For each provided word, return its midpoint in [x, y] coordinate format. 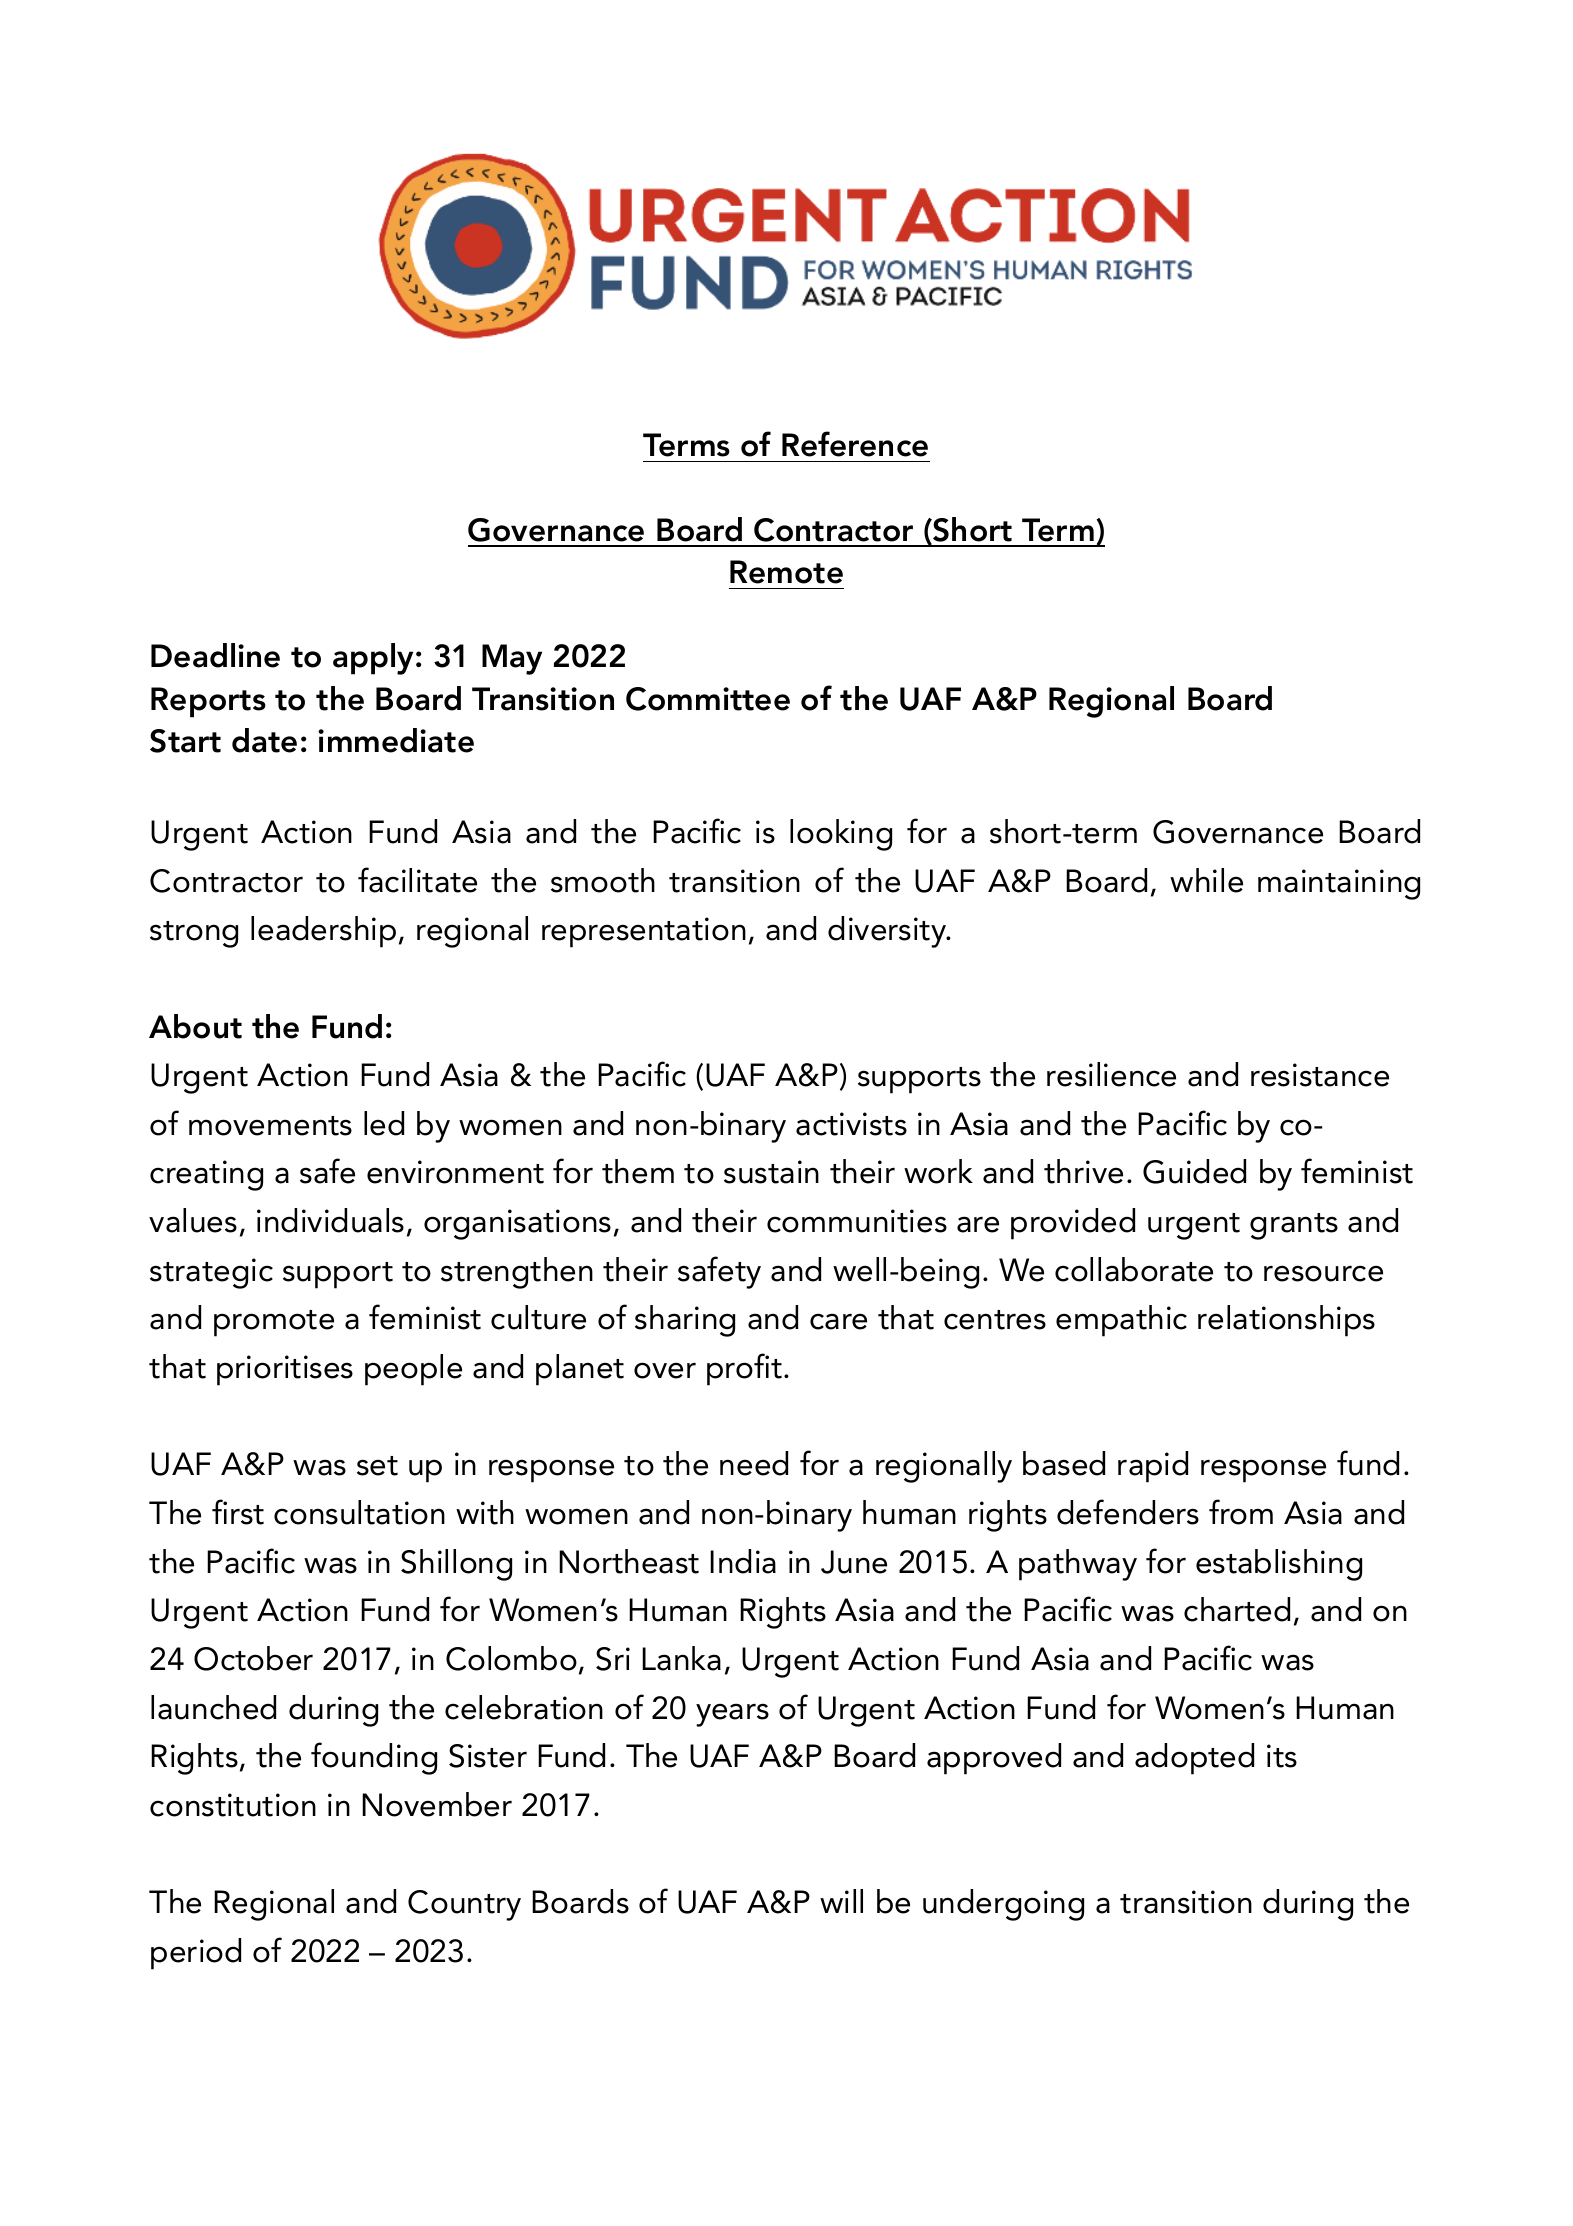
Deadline [215, 655]
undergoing [1003, 1905]
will [841, 1901]
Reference [855, 444]
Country [464, 1905]
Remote [786, 572]
